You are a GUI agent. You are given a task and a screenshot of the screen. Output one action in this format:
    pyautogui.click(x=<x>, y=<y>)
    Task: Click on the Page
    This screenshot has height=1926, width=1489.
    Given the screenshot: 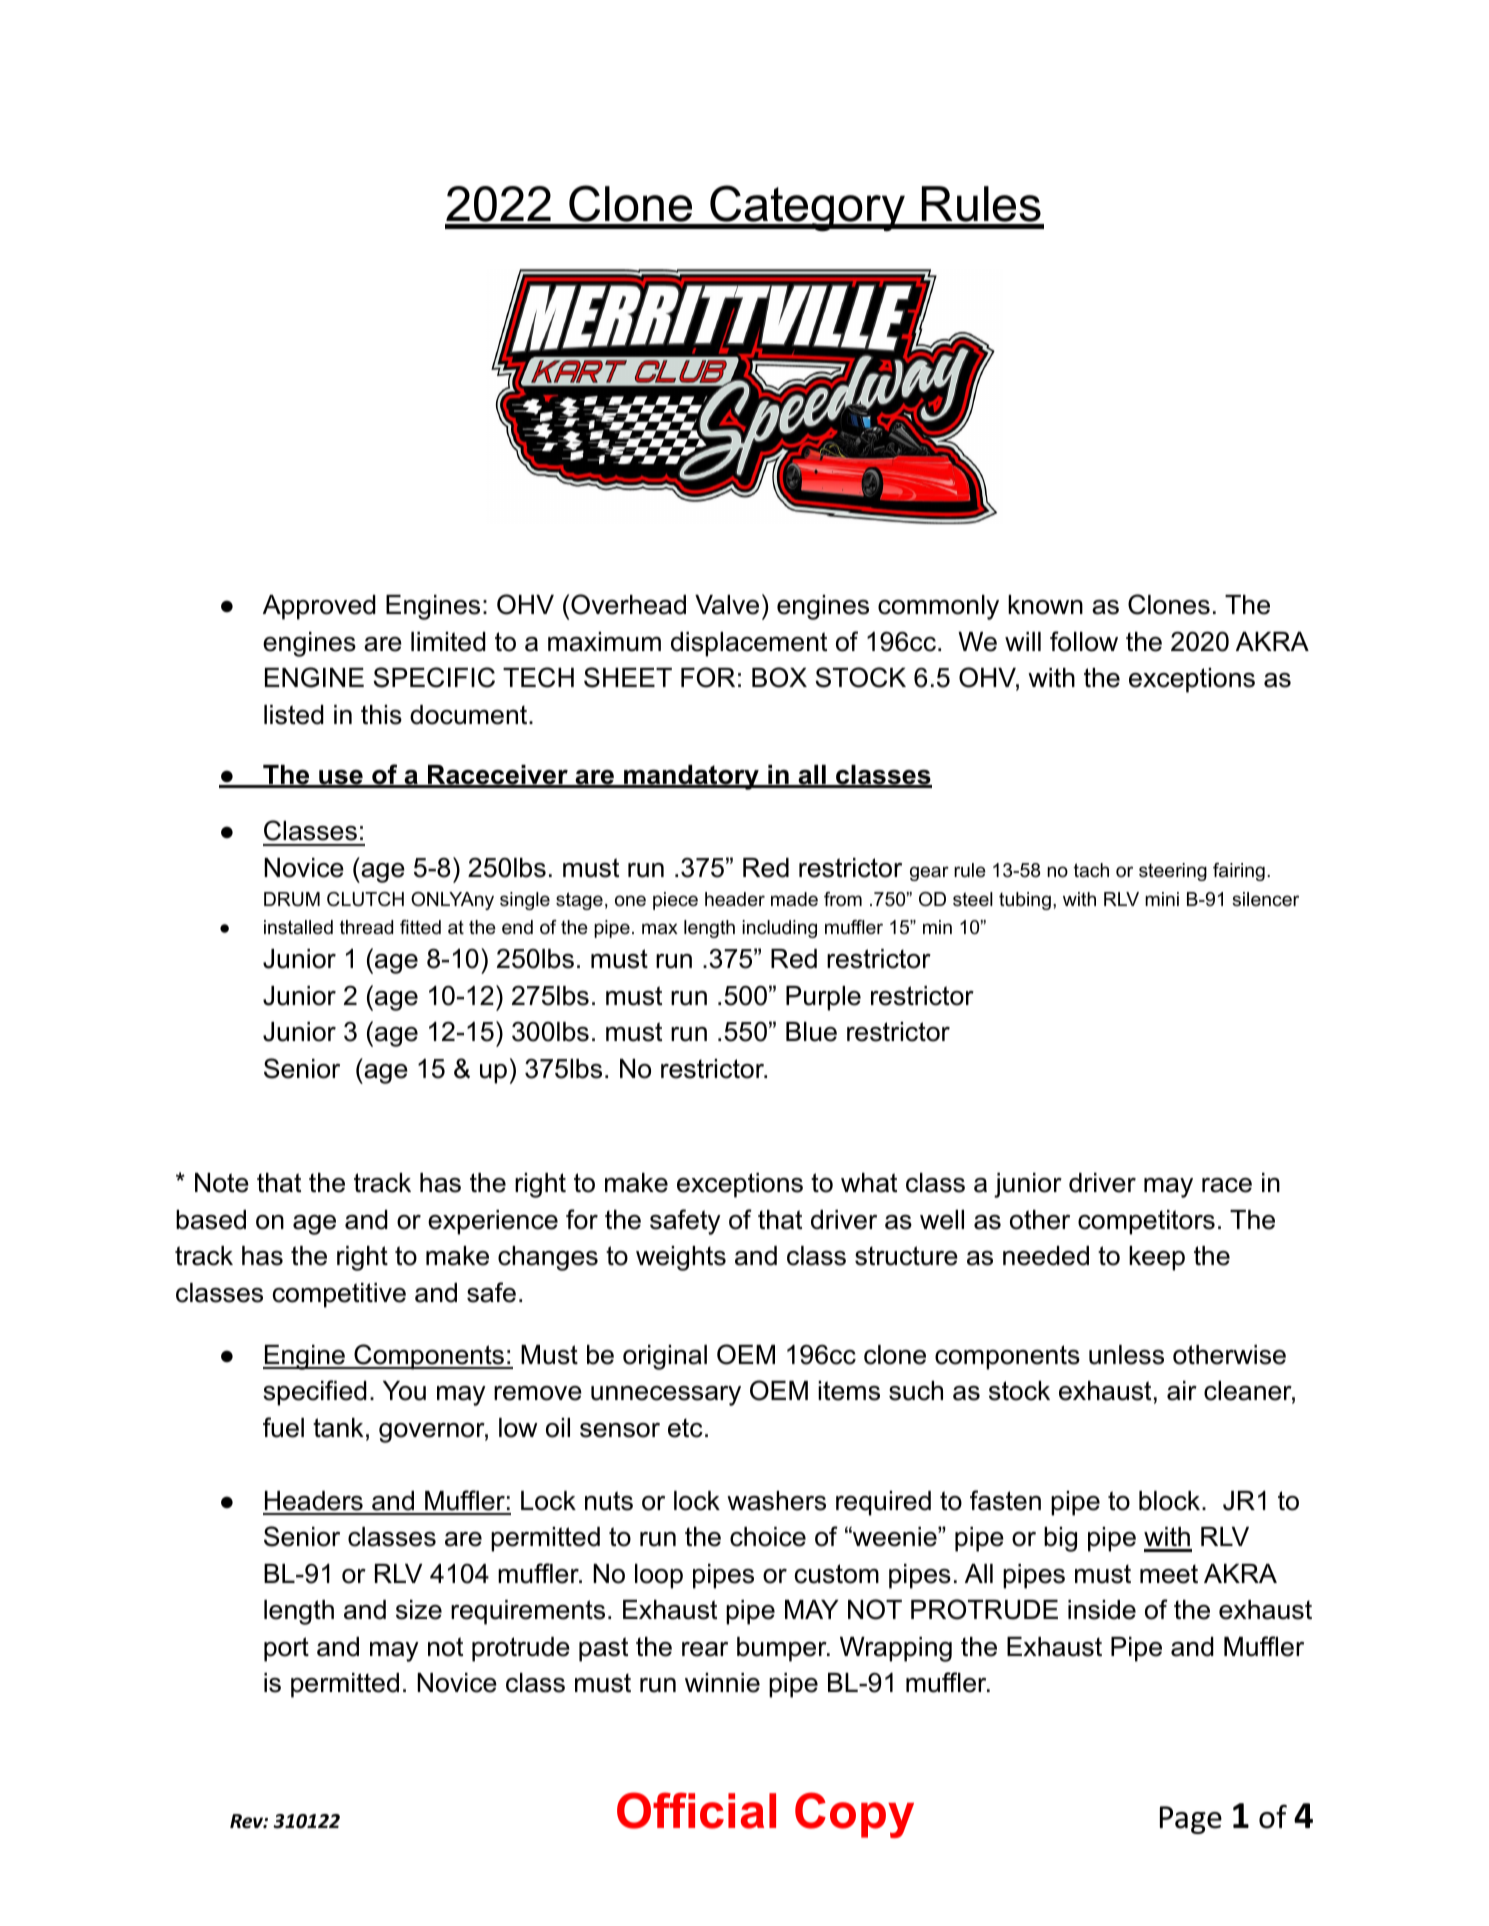 What is the action you would take?
    pyautogui.click(x=1191, y=1820)
